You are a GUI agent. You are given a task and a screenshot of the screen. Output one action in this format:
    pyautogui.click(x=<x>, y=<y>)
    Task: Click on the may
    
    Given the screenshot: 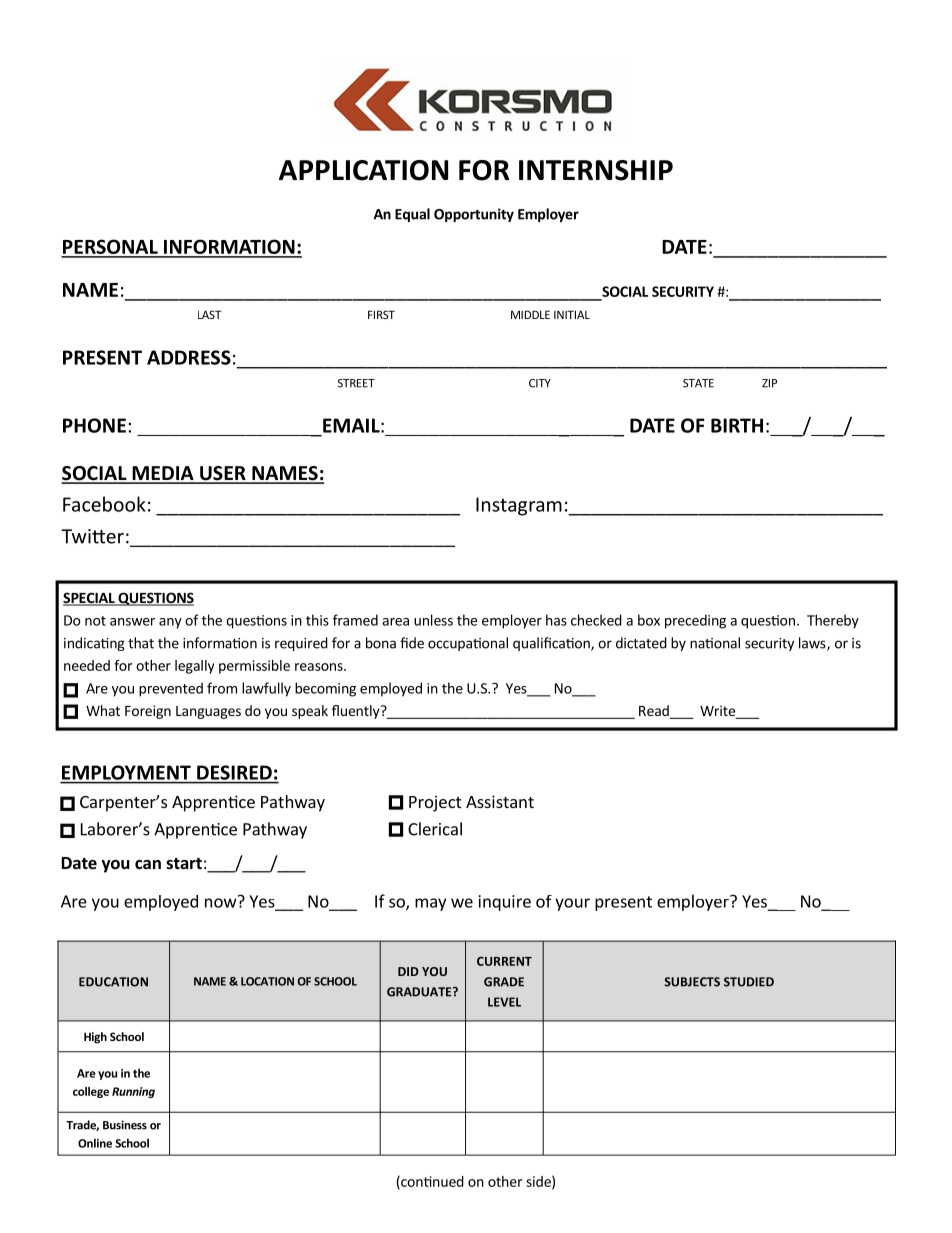 What is the action you would take?
    pyautogui.click(x=430, y=904)
